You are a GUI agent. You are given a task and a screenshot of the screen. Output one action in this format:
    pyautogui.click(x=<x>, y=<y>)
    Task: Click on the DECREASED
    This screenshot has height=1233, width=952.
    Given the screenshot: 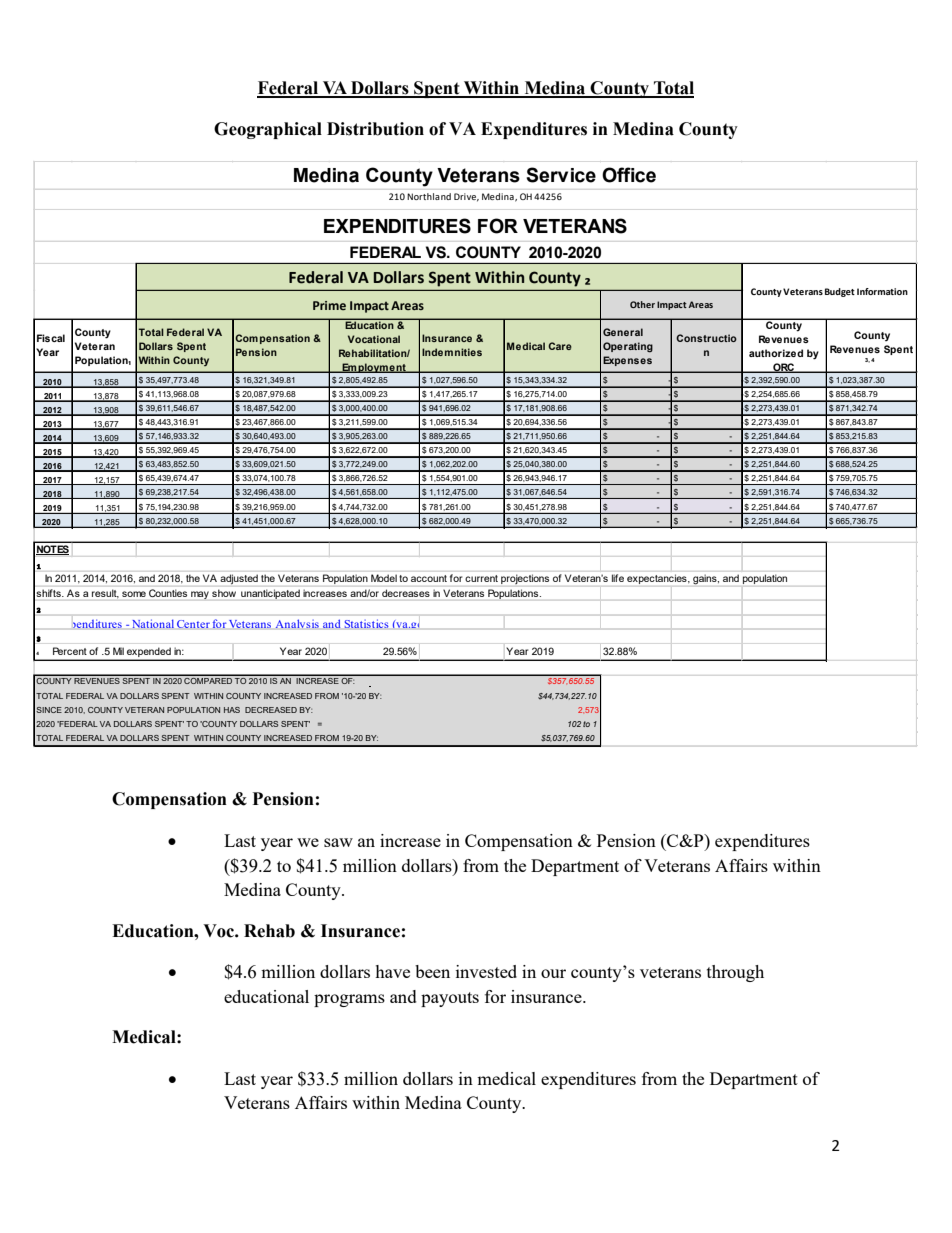 What is the action you would take?
    pyautogui.click(x=271, y=710)
